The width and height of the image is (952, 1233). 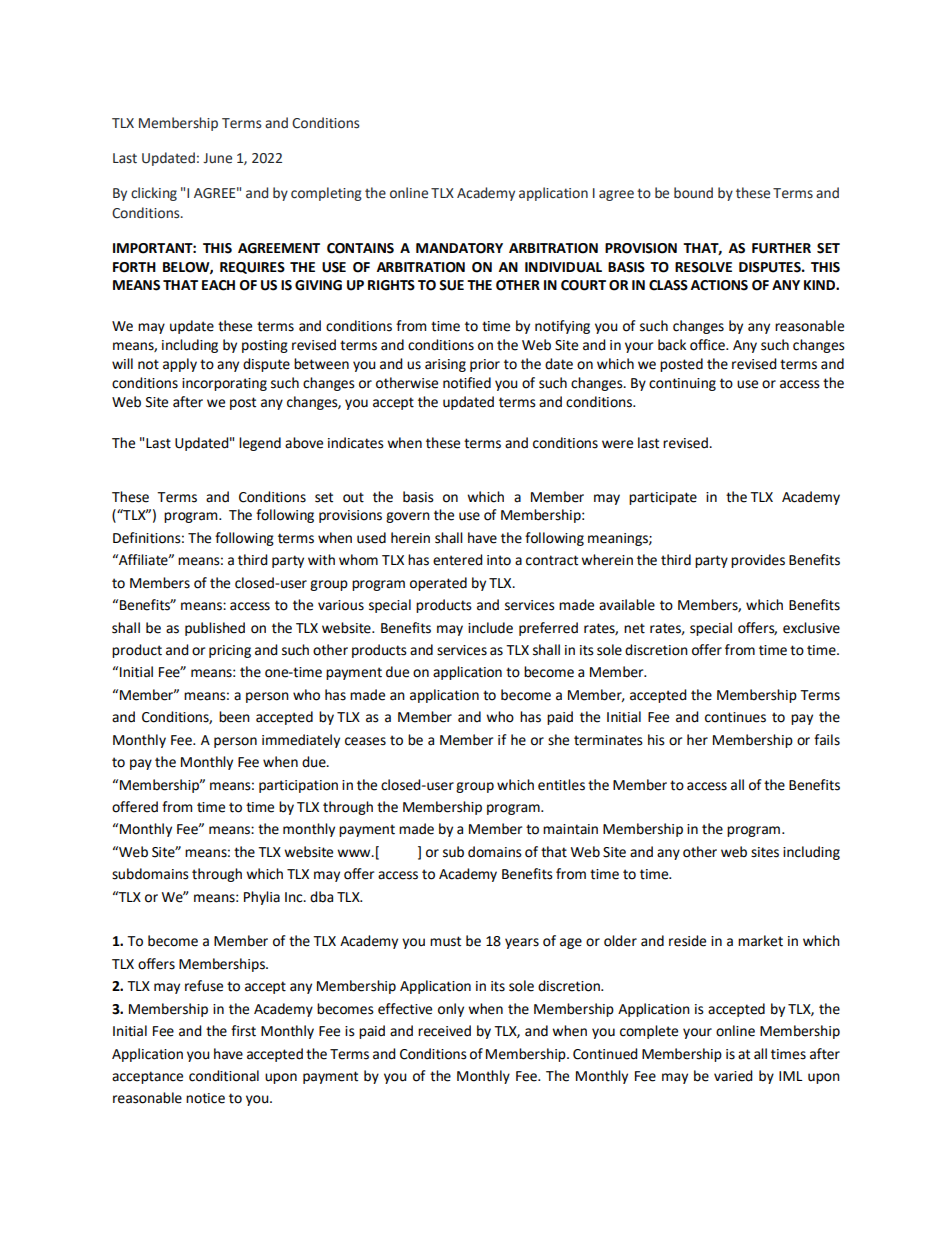 I want to click on prior, so click(x=485, y=365).
